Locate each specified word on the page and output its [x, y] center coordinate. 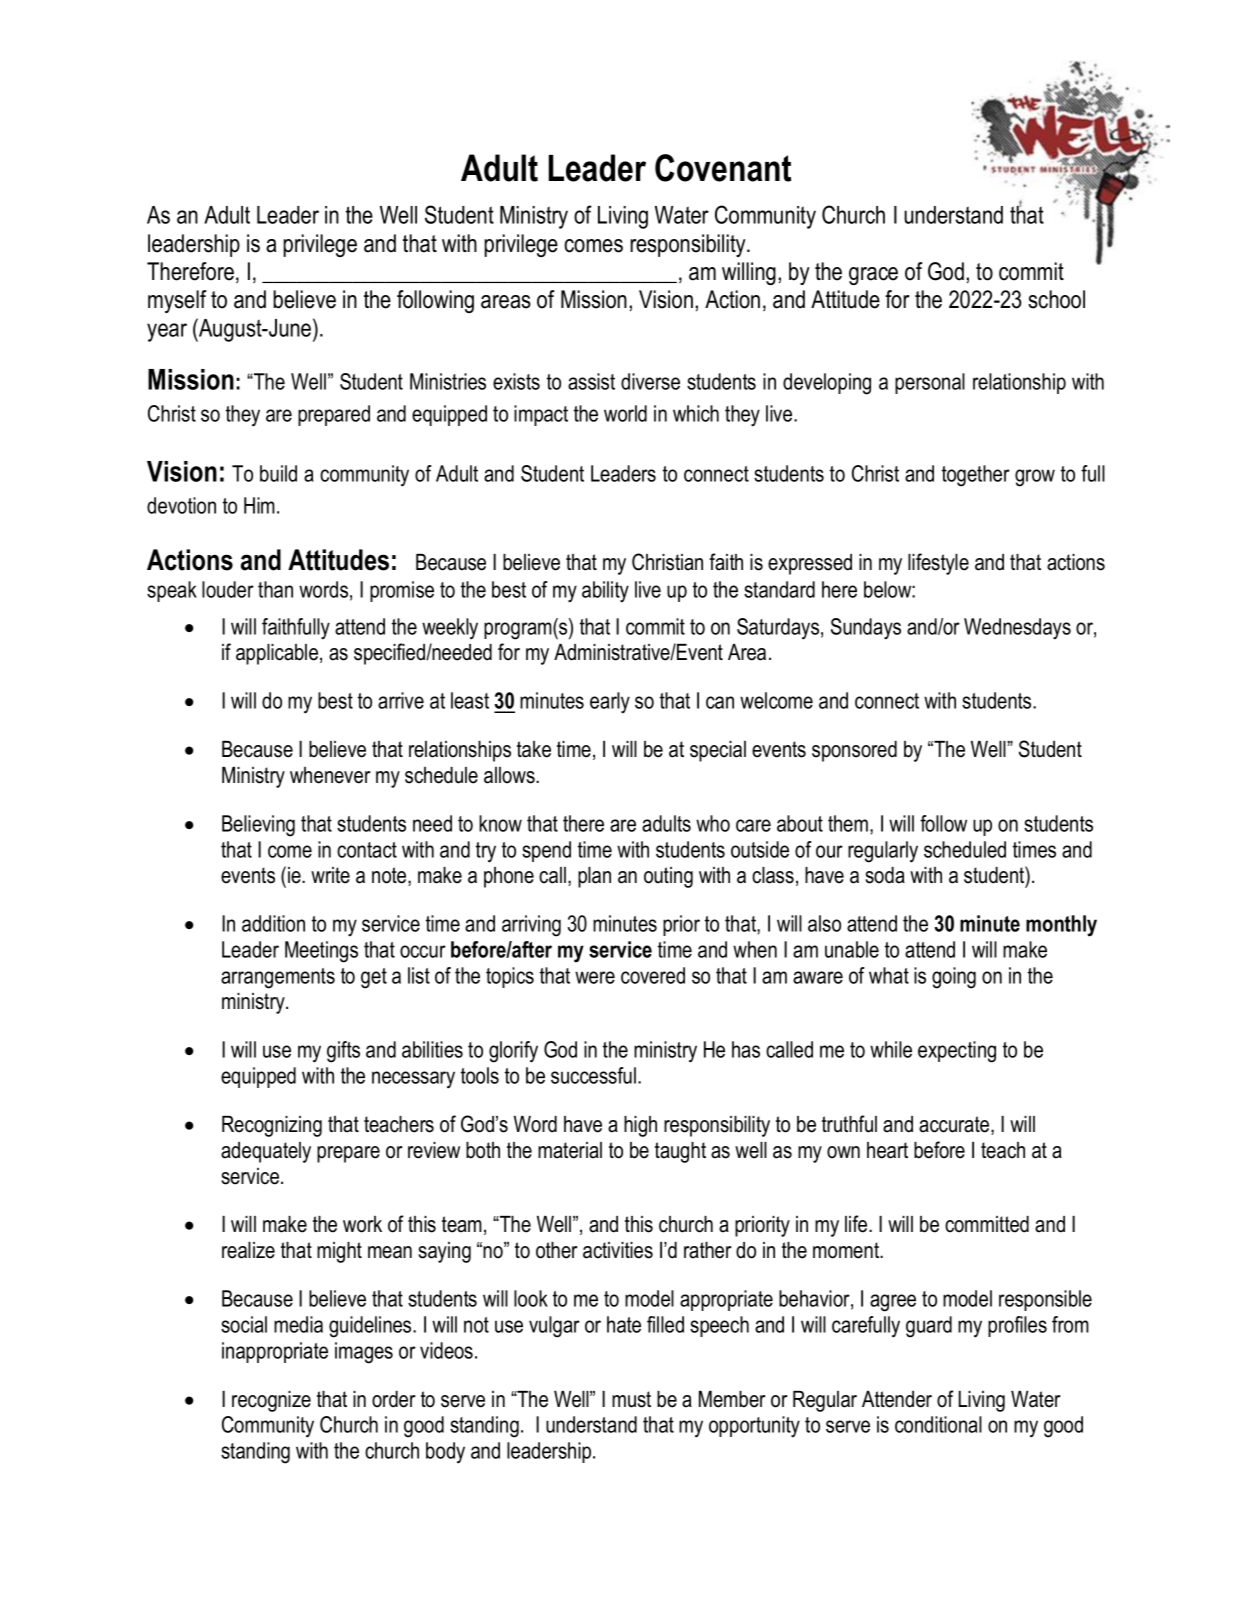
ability [605, 592]
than [275, 589]
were [595, 977]
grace [873, 276]
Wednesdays [1017, 629]
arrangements [278, 978]
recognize [271, 1401]
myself [177, 301]
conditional [938, 1424]
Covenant [723, 168]
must [631, 1399]
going [954, 978]
